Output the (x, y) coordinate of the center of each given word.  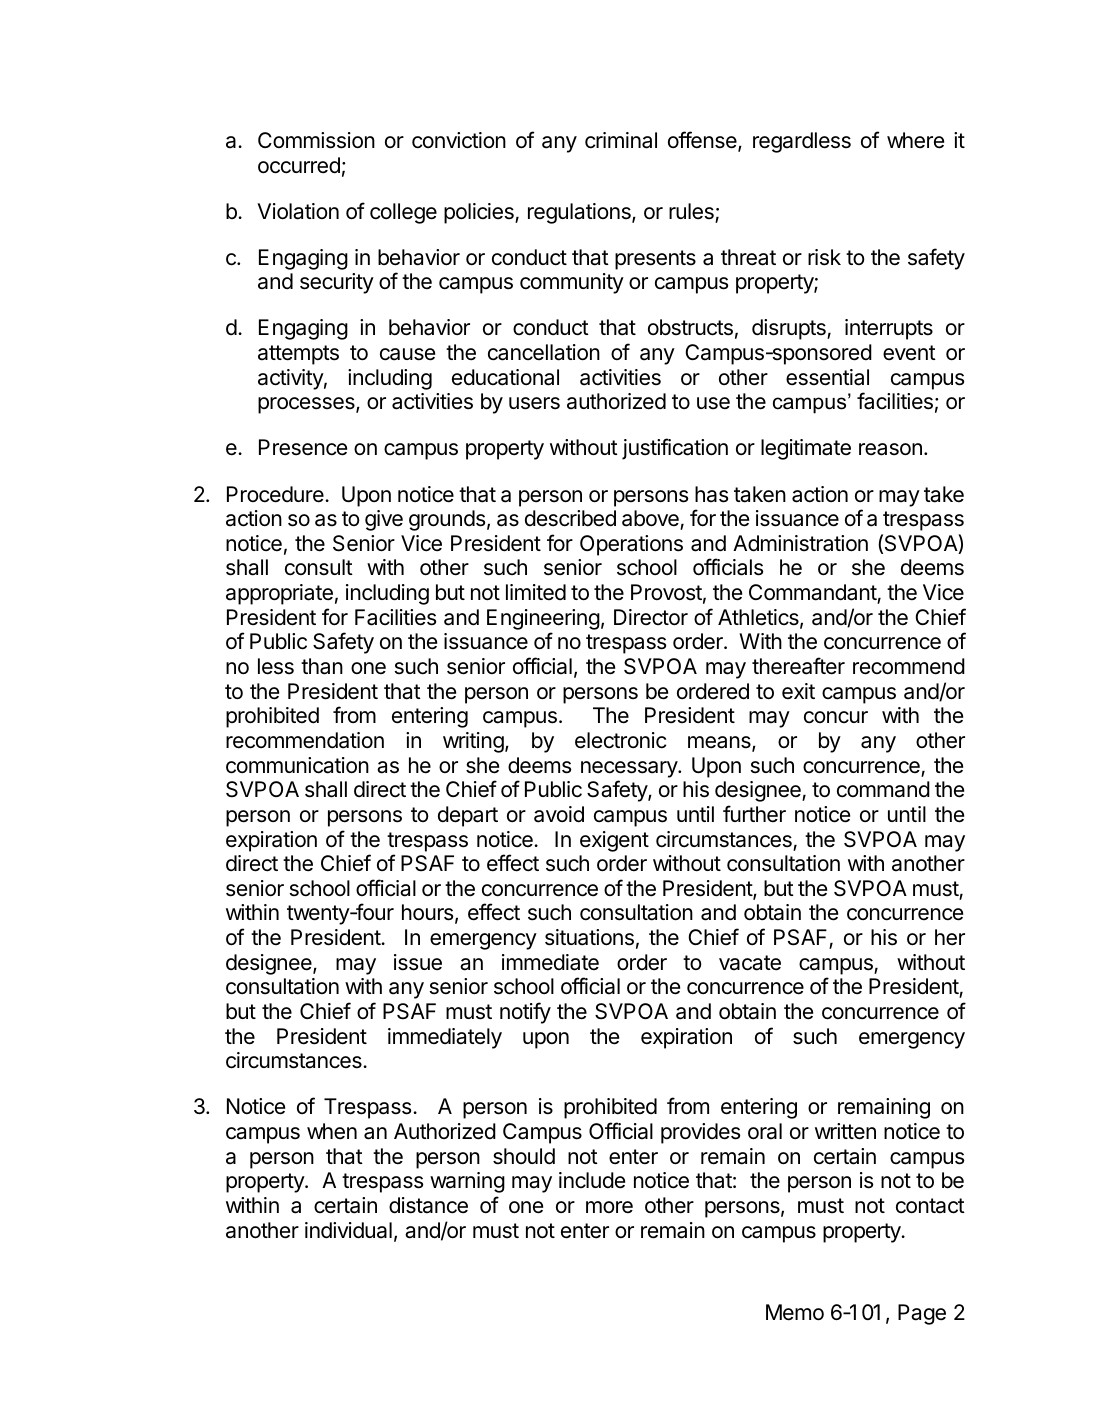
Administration (800, 543)
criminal (621, 140)
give (384, 520)
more (609, 1207)
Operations (631, 545)
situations (589, 937)
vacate (750, 963)
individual (348, 1230)
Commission (316, 140)
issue (418, 962)
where (915, 140)
